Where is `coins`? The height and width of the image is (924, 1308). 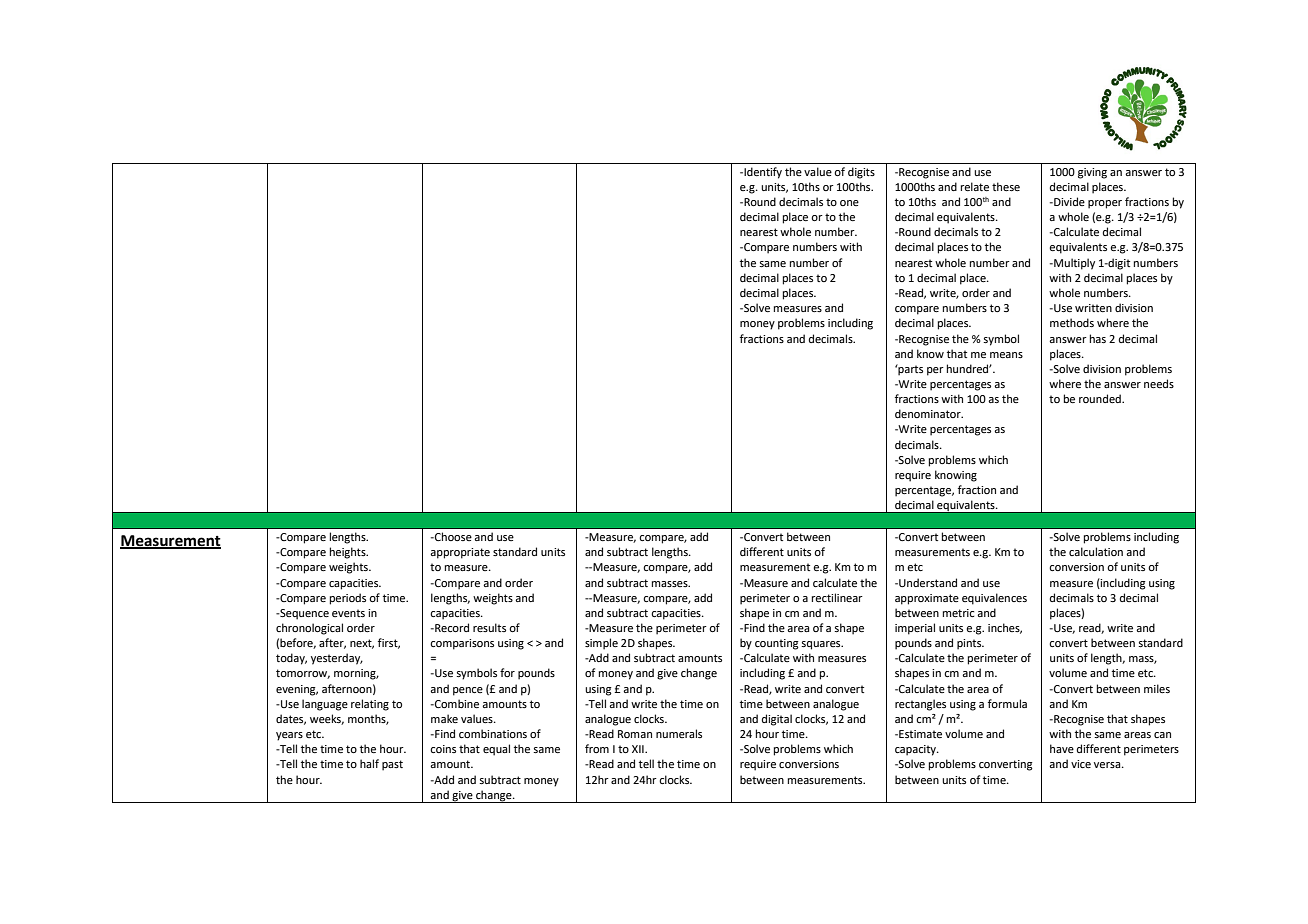 coins is located at coordinates (443, 749).
